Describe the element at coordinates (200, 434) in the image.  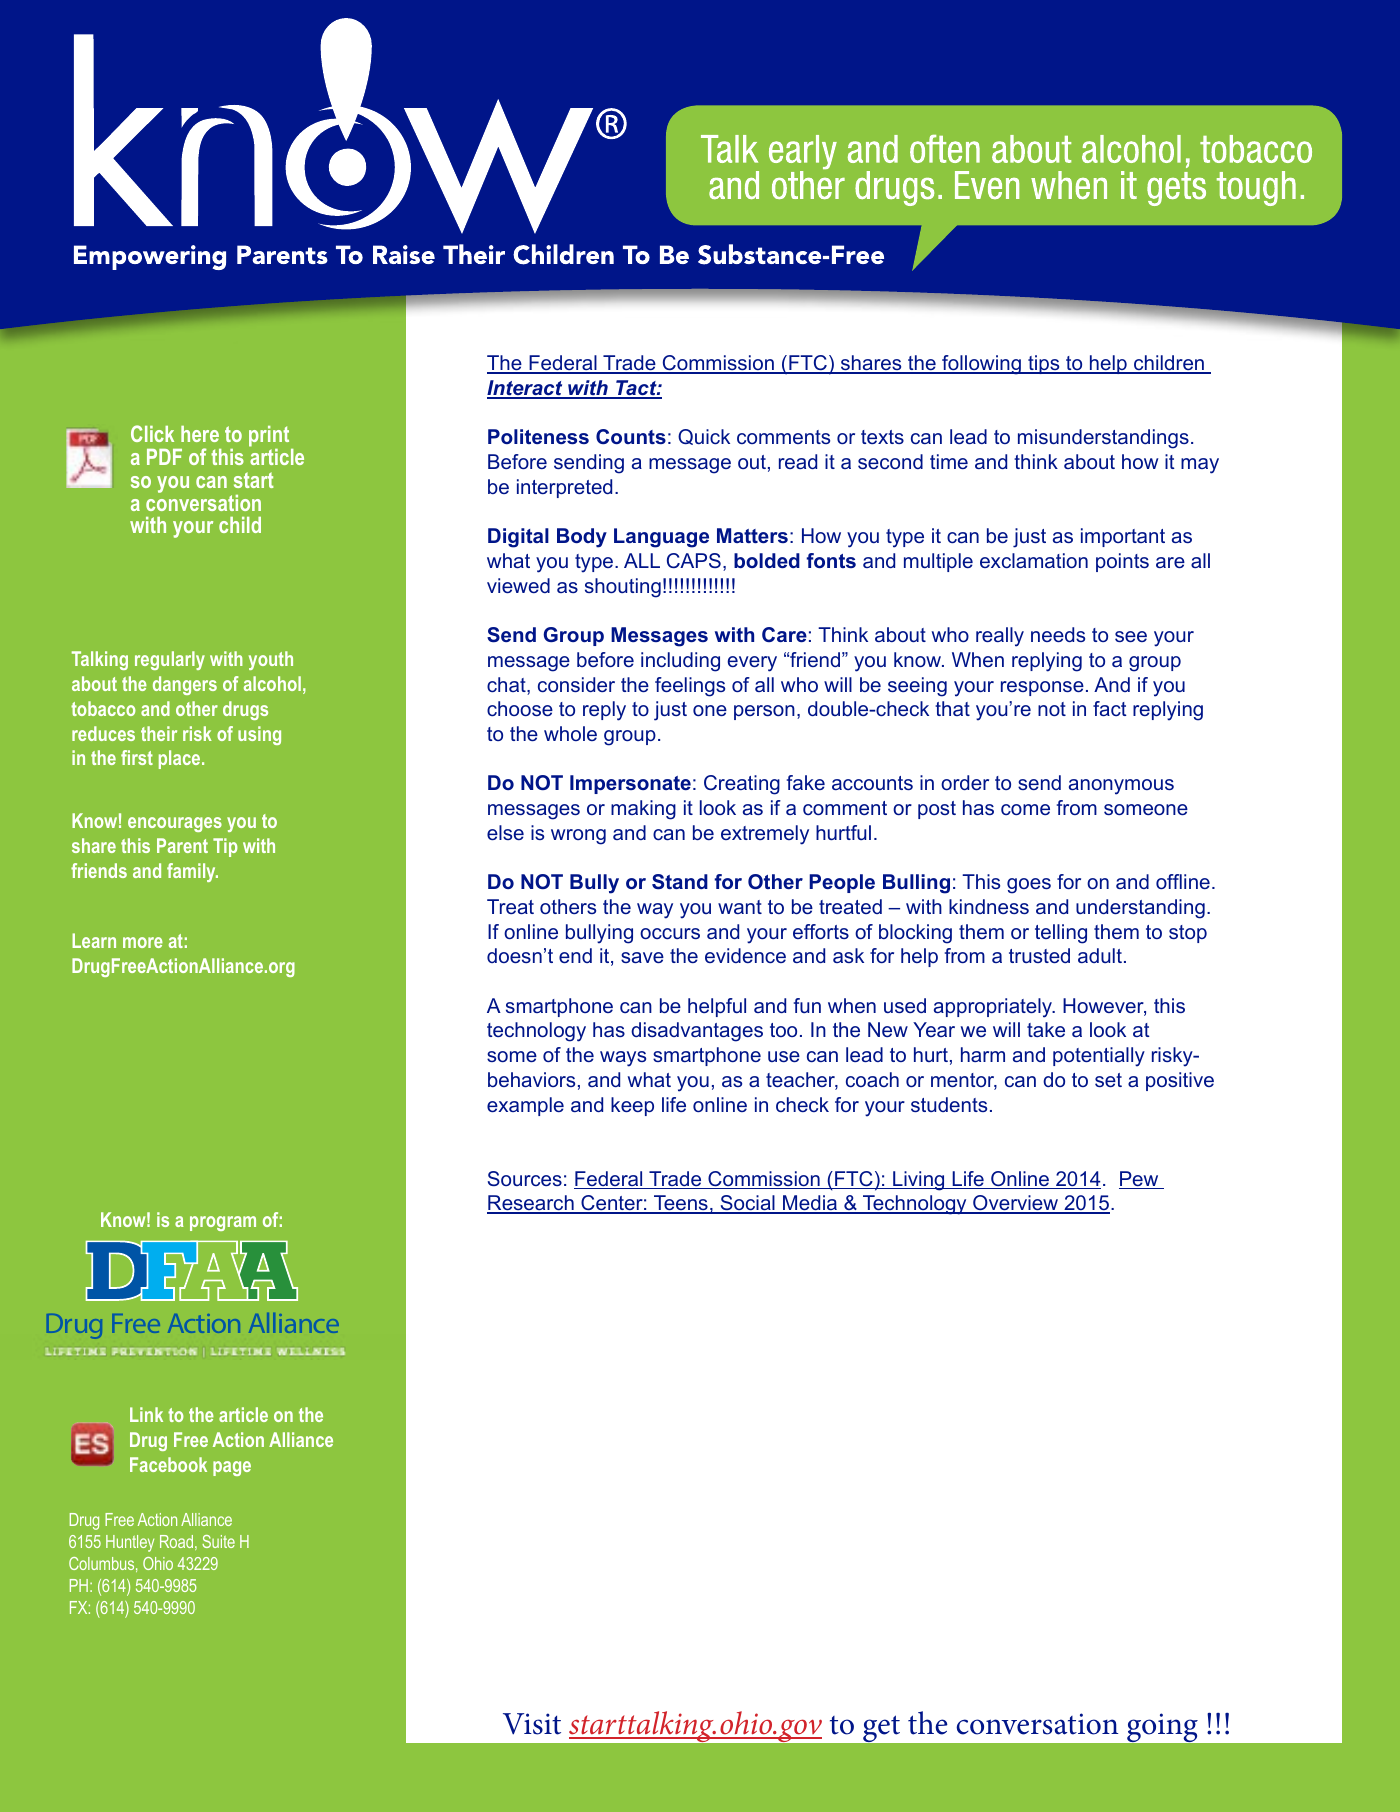
I see `here` at that location.
